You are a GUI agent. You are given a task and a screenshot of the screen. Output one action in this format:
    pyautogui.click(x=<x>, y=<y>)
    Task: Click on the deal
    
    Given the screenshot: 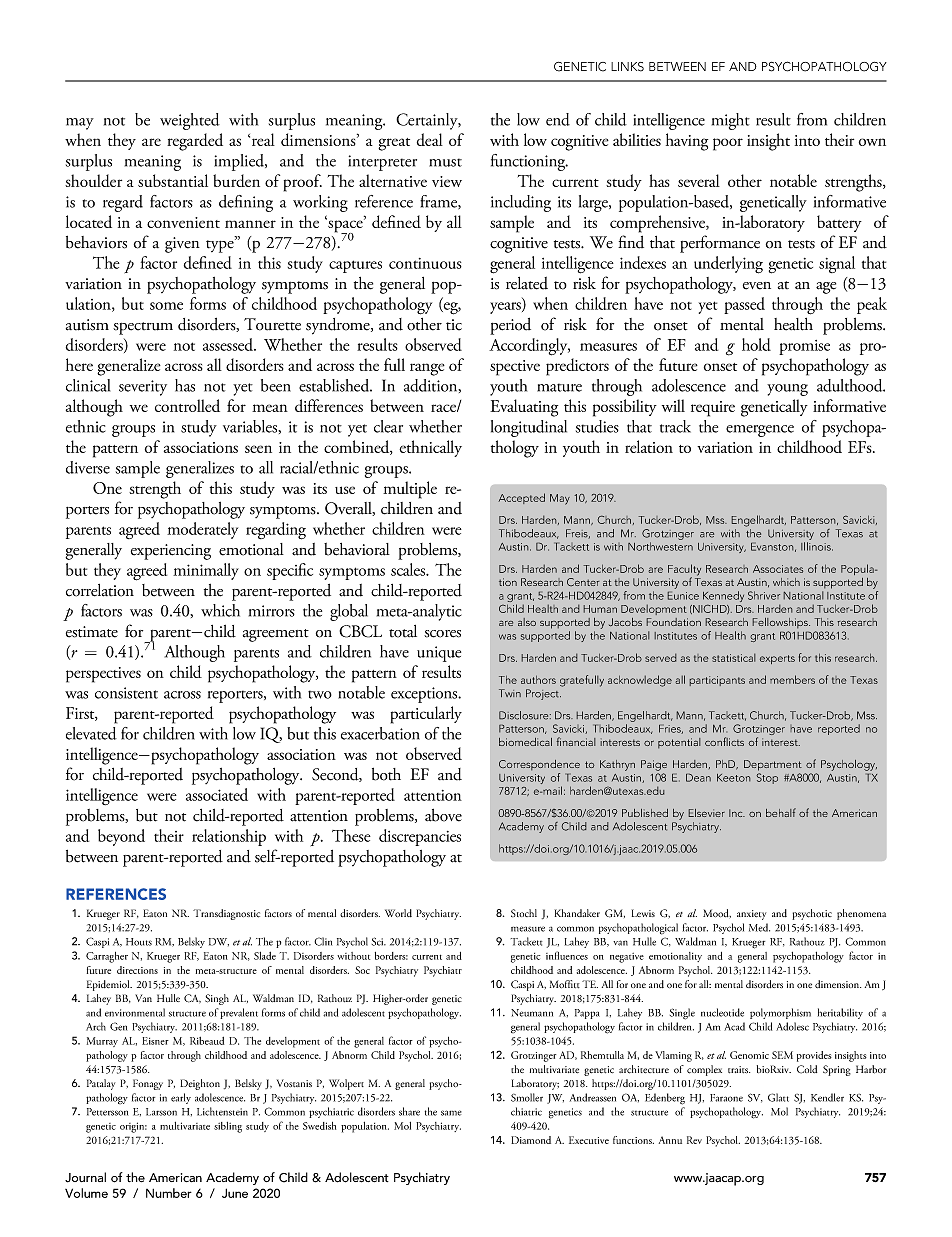 What is the action you would take?
    pyautogui.click(x=430, y=139)
